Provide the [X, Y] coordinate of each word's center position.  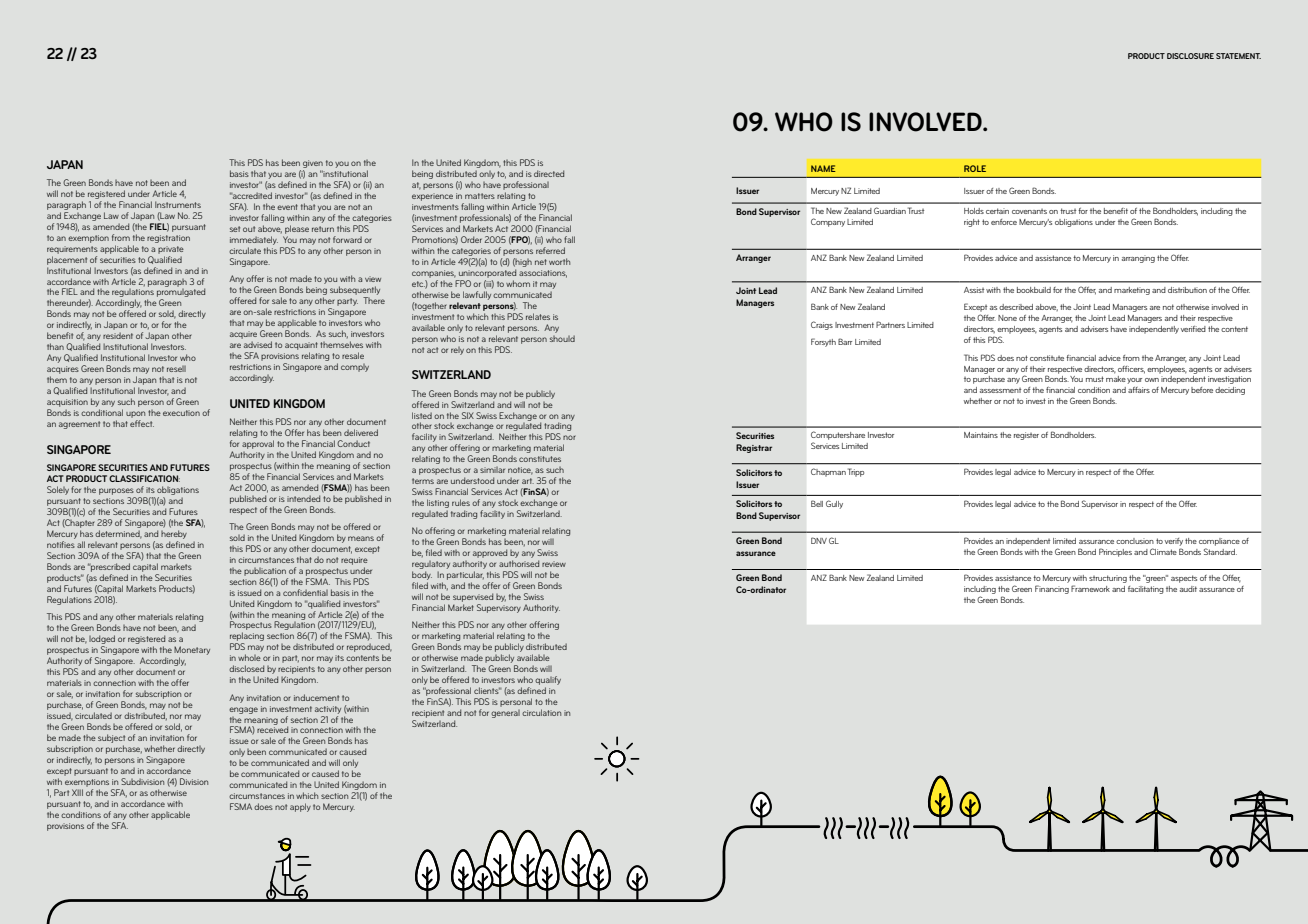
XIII [77, 792]
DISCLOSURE [1190, 56]
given [313, 164]
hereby [174, 534]
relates [538, 316]
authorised [519, 563]
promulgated [181, 293]
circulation [541, 712]
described [1016, 307]
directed [549, 173]
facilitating [1146, 590]
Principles [1115, 552]
